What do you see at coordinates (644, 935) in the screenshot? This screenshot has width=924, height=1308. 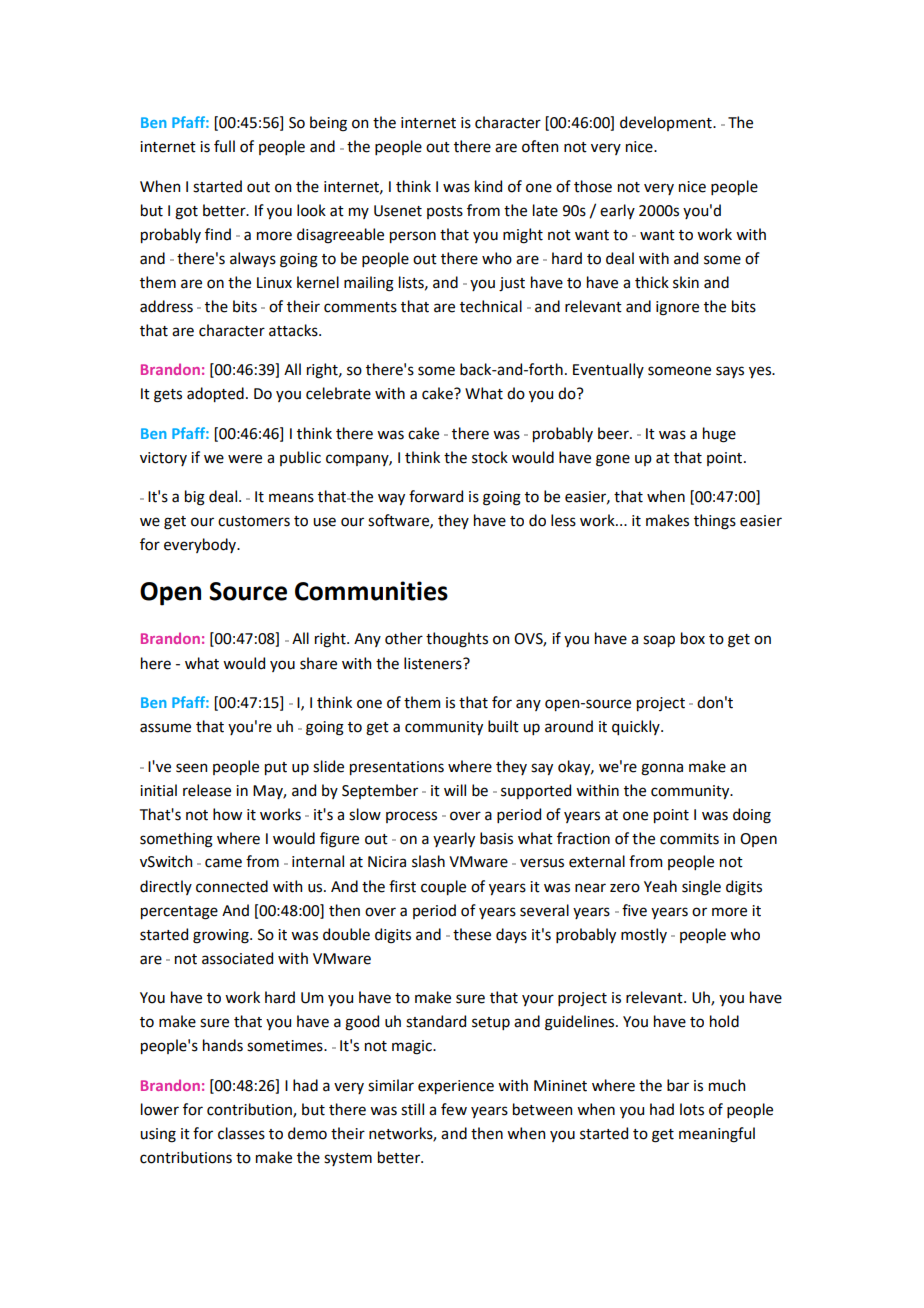 I see `mostly` at bounding box center [644, 935].
